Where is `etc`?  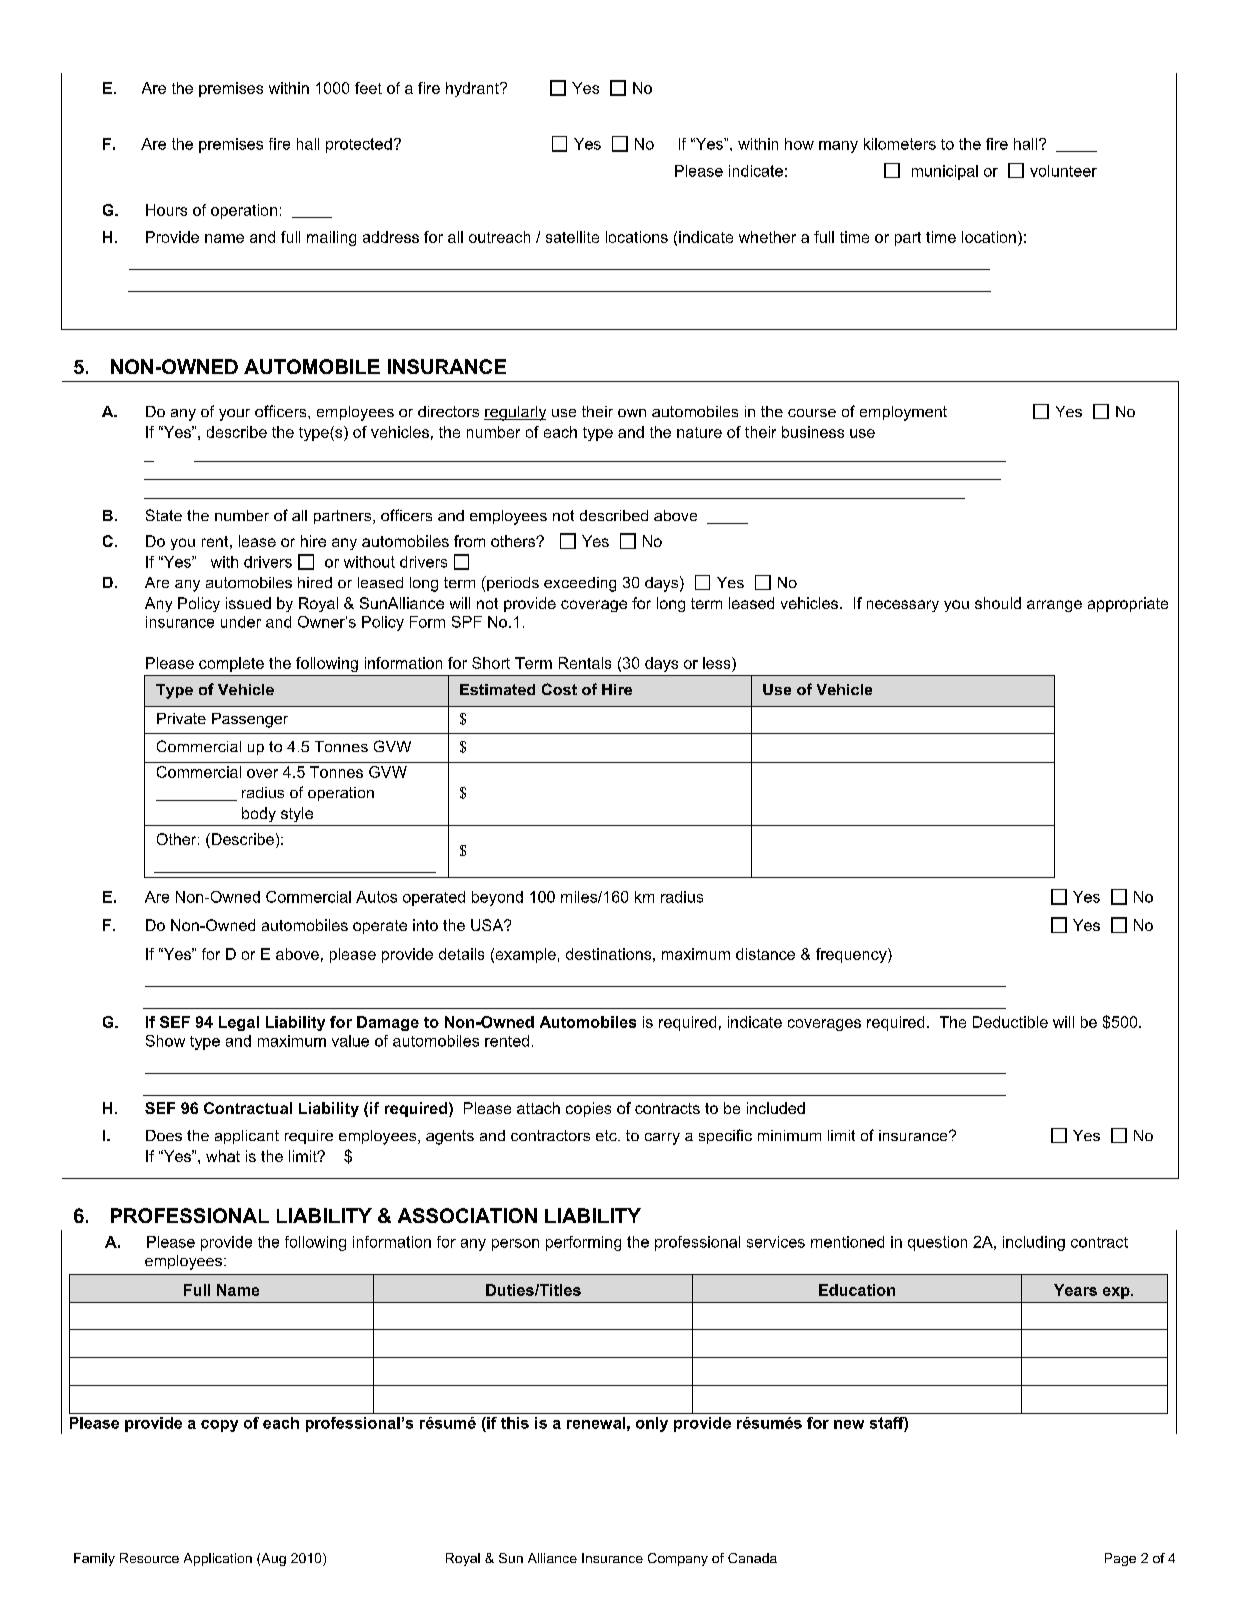 etc is located at coordinates (607, 1135).
